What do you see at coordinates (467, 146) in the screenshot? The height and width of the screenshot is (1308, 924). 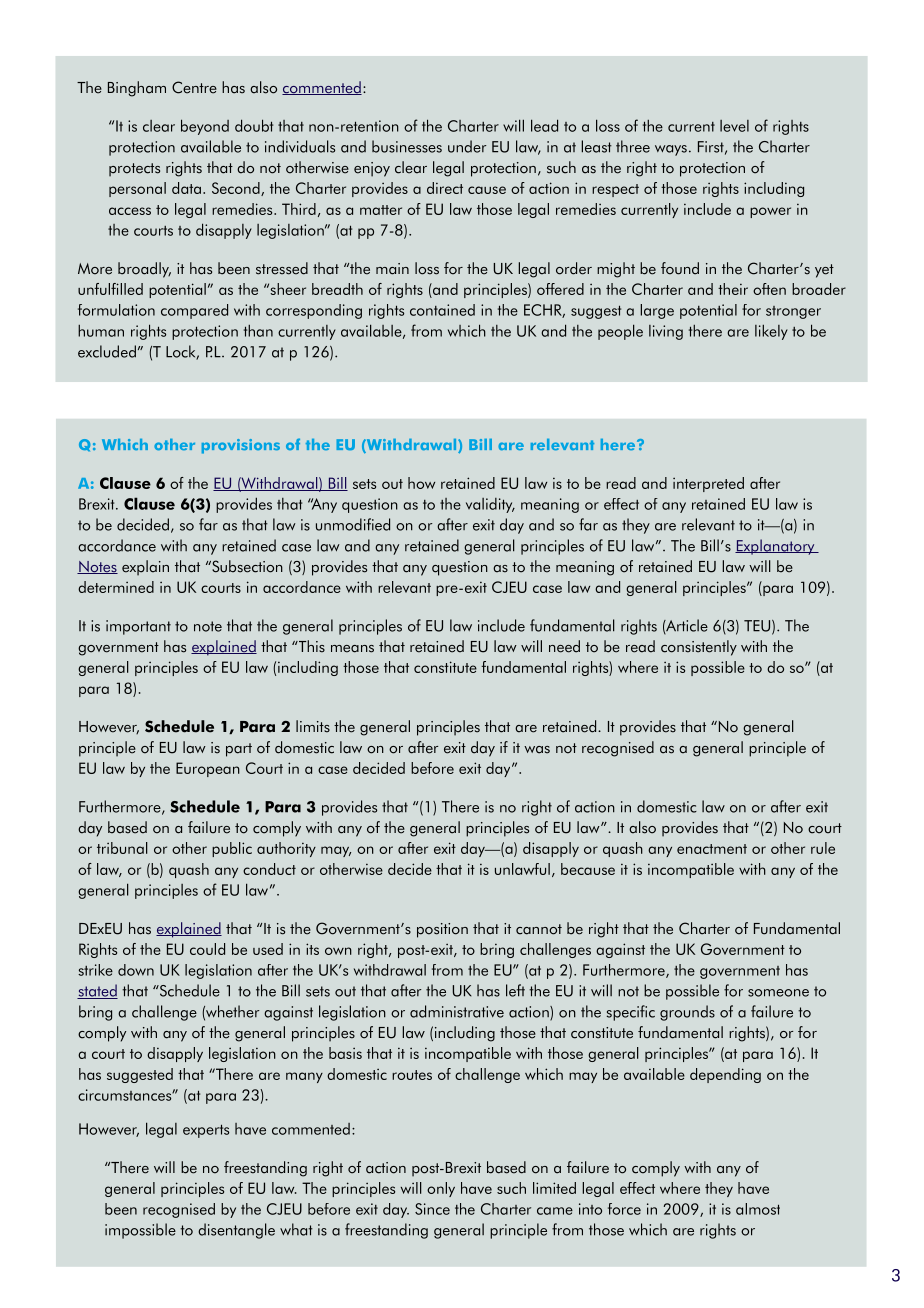 I see `under` at bounding box center [467, 146].
